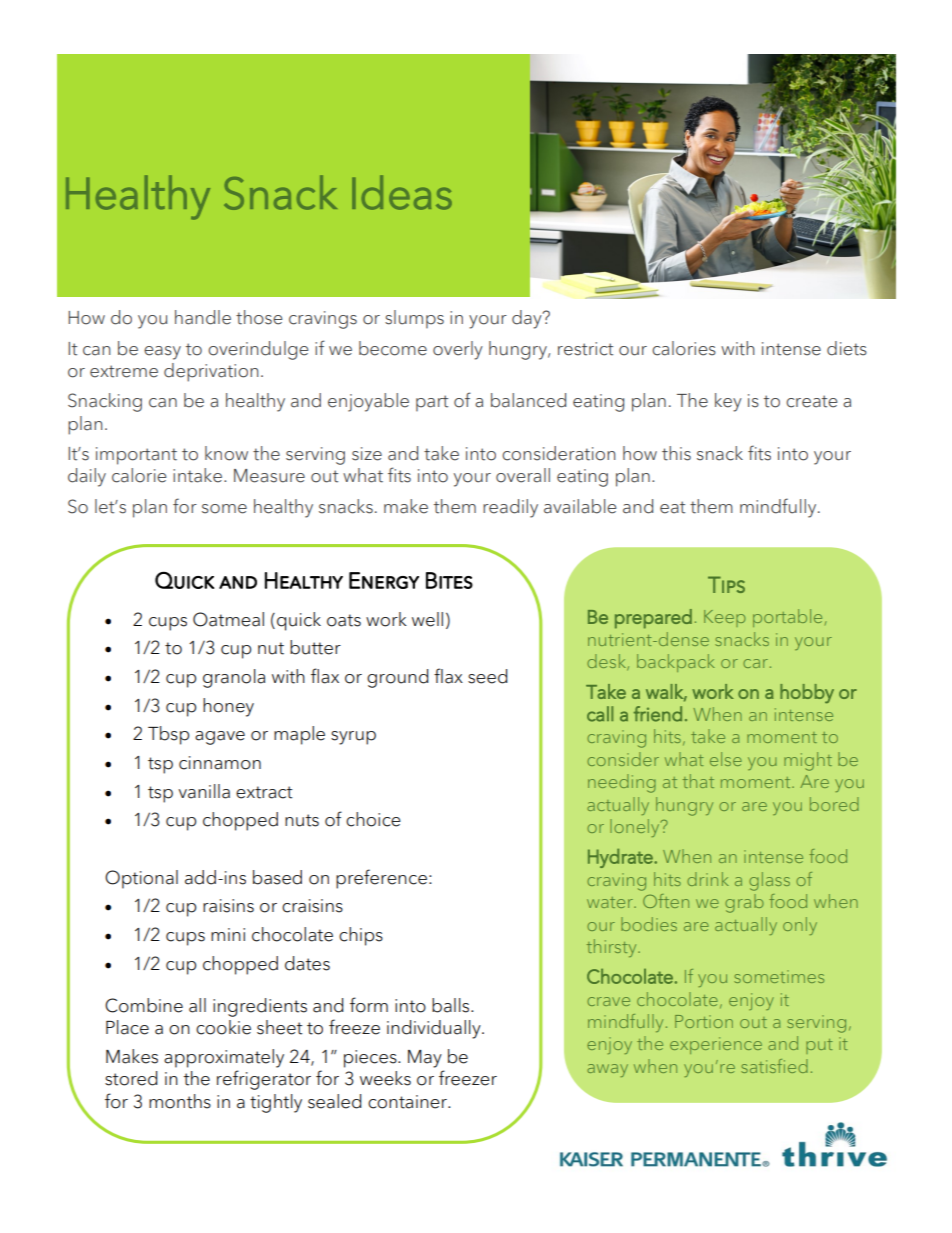  I want to click on important, so click(136, 456).
